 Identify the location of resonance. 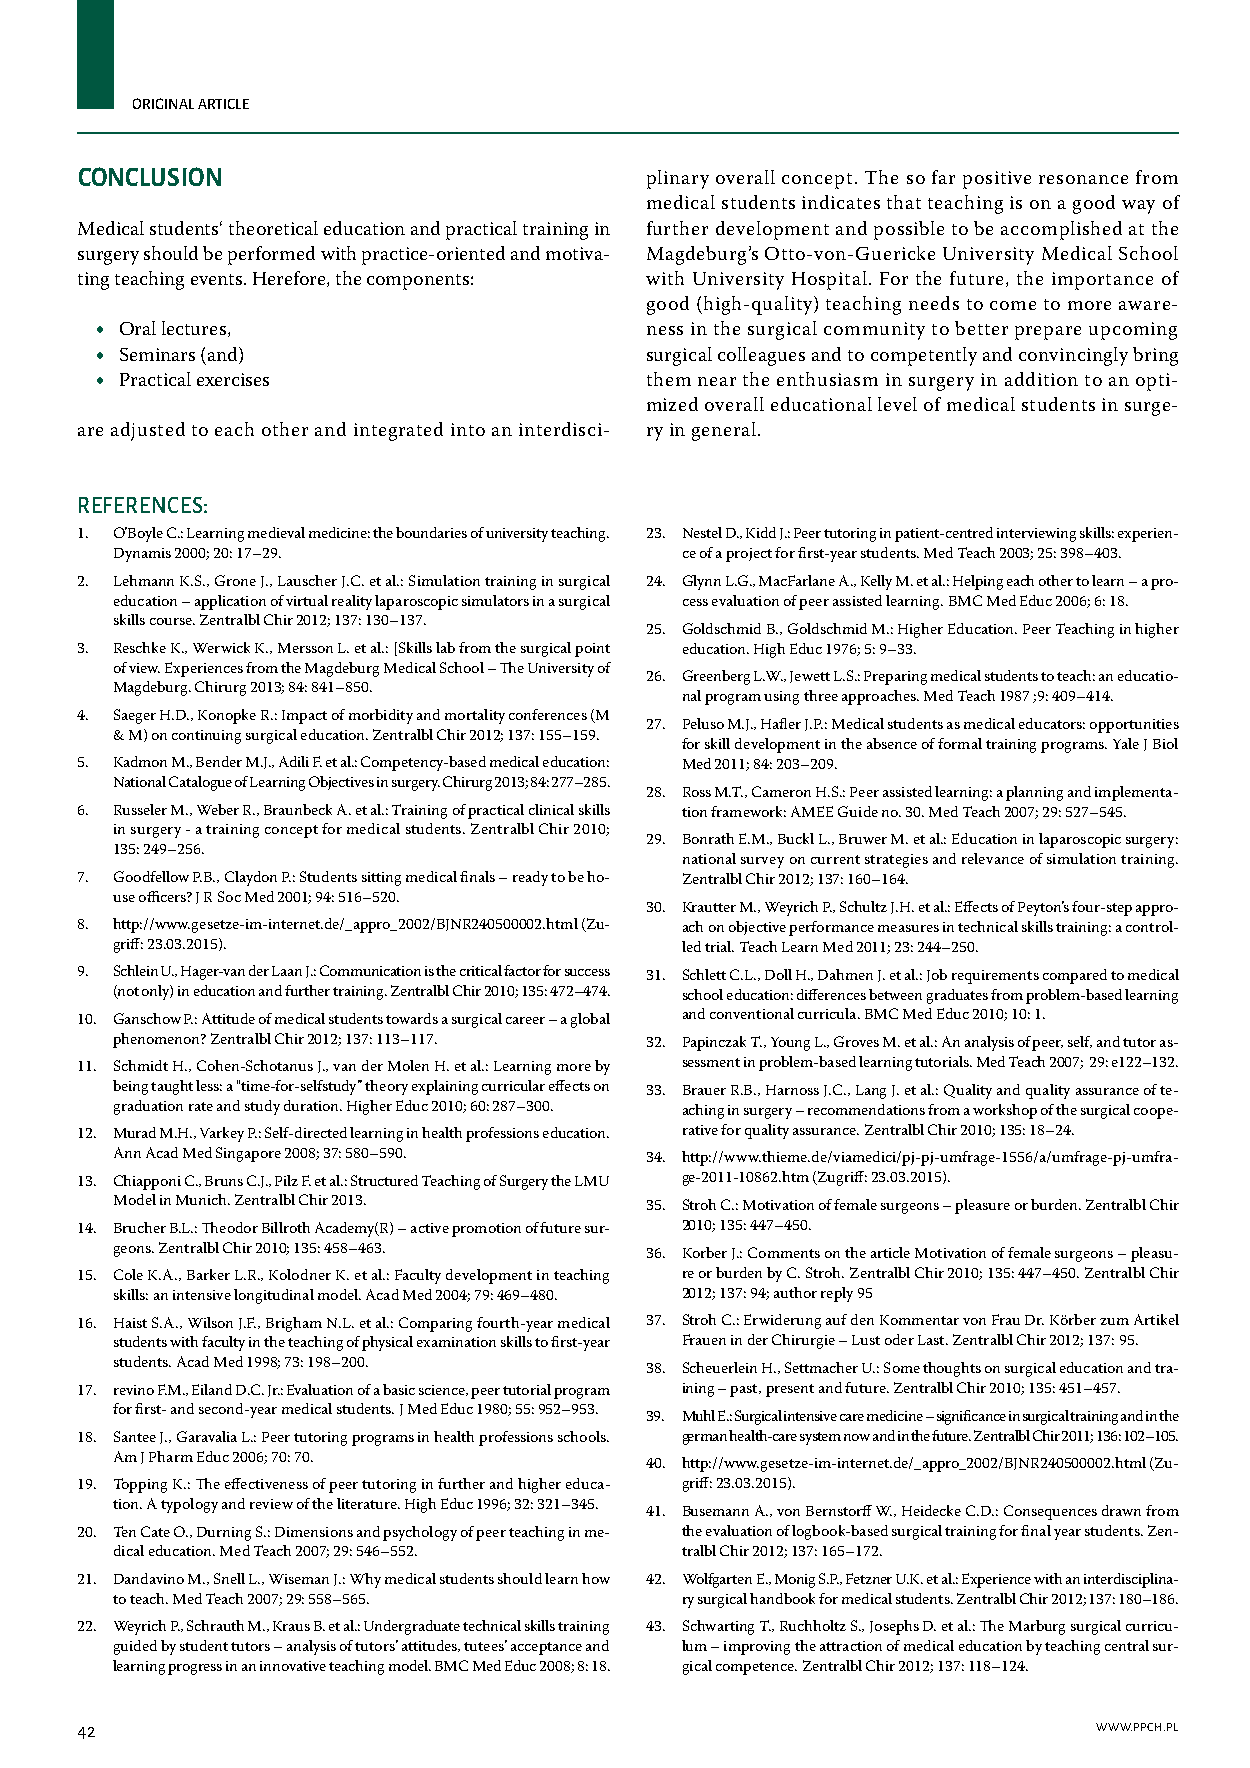
(1083, 179).
